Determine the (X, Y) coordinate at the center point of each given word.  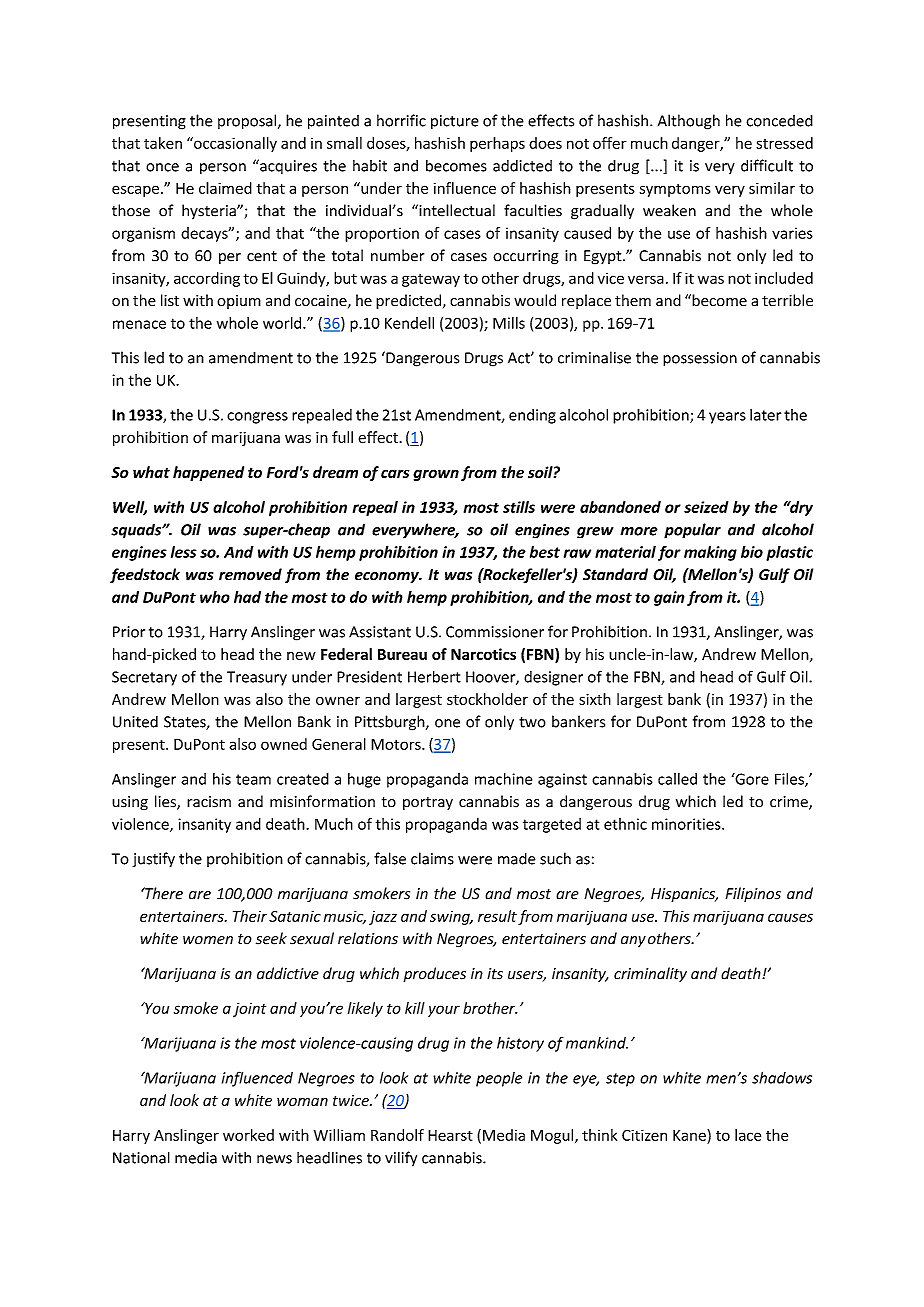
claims (432, 858)
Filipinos (753, 894)
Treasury (257, 678)
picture (455, 122)
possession (700, 359)
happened (208, 473)
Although (689, 122)
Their (250, 916)
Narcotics (483, 654)
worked (248, 1135)
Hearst (450, 1135)
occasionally (234, 144)
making (710, 553)
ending (532, 416)
